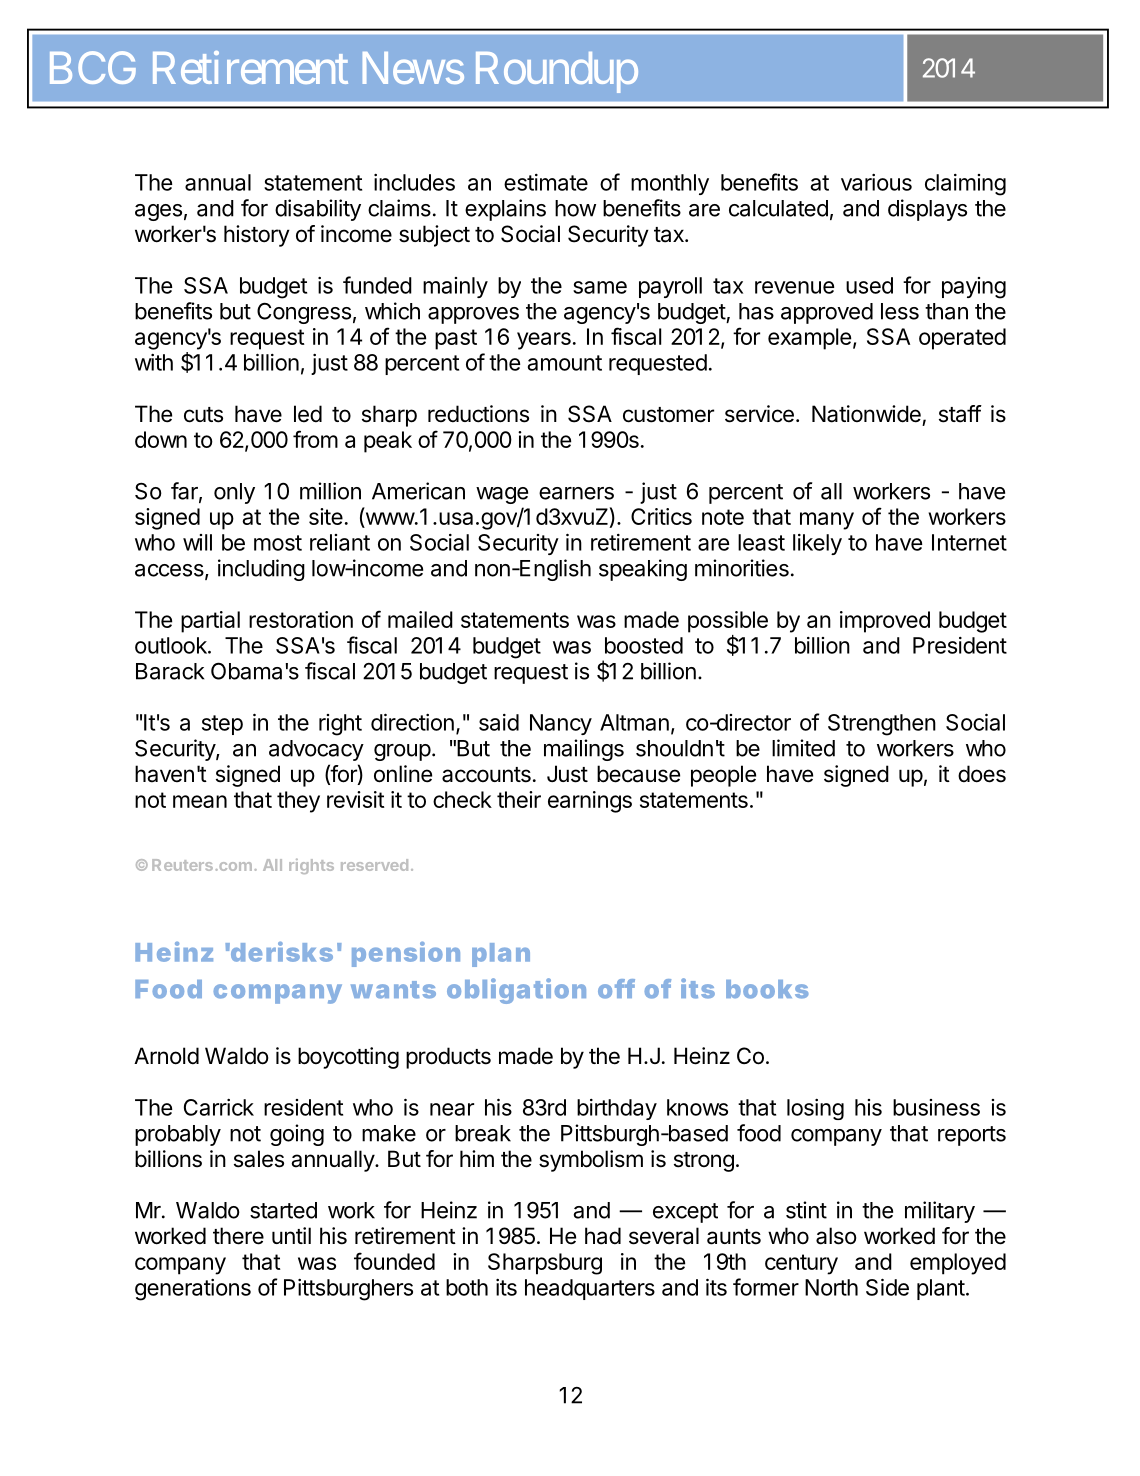  Describe the element at coordinates (836, 1236) in the document. I see `also` at that location.
